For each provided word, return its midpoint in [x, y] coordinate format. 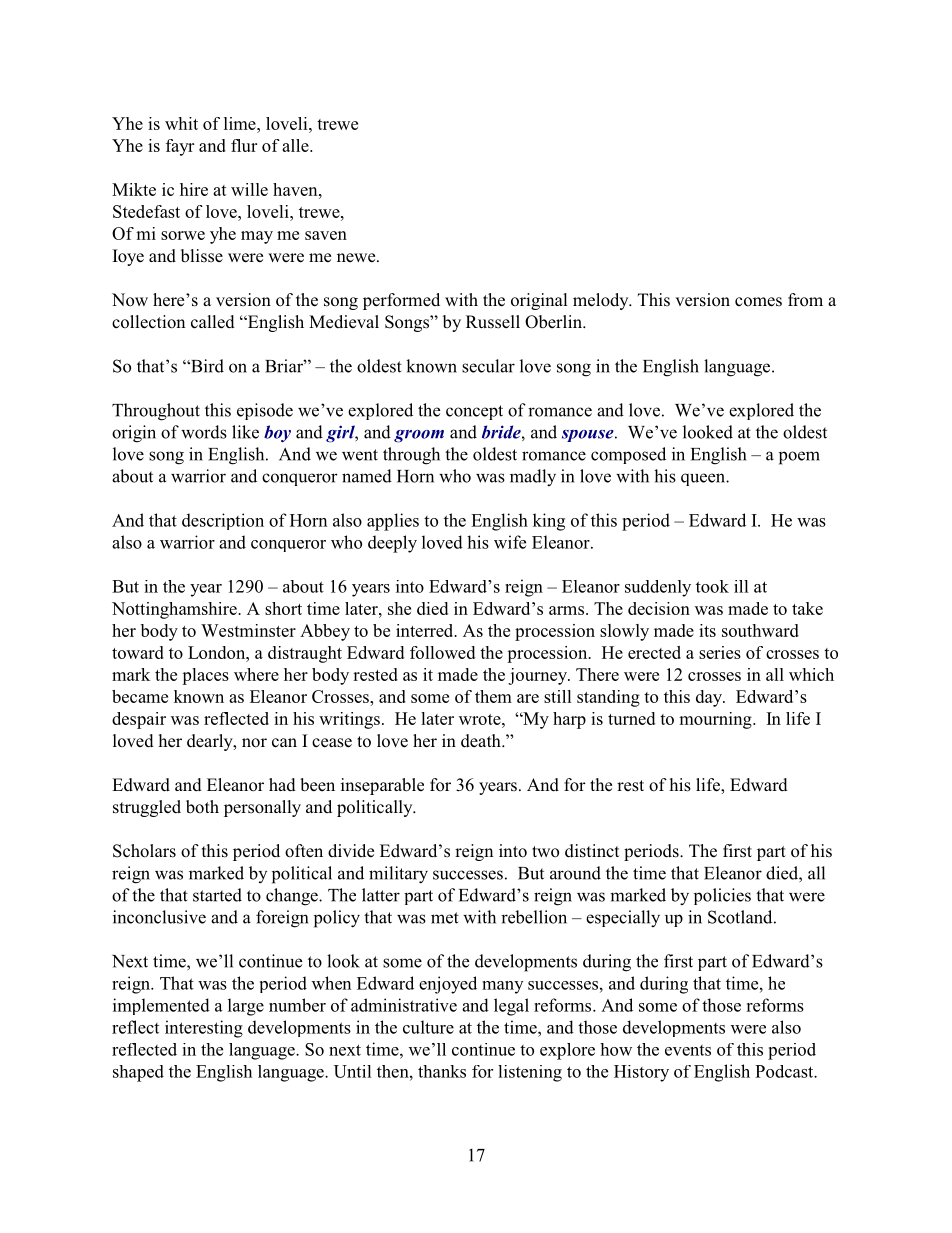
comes [758, 302]
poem [799, 458]
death [482, 741]
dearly [211, 742]
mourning [716, 720]
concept [474, 412]
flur [244, 145]
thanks [442, 1071]
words [204, 432]
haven [296, 189]
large [246, 1007]
